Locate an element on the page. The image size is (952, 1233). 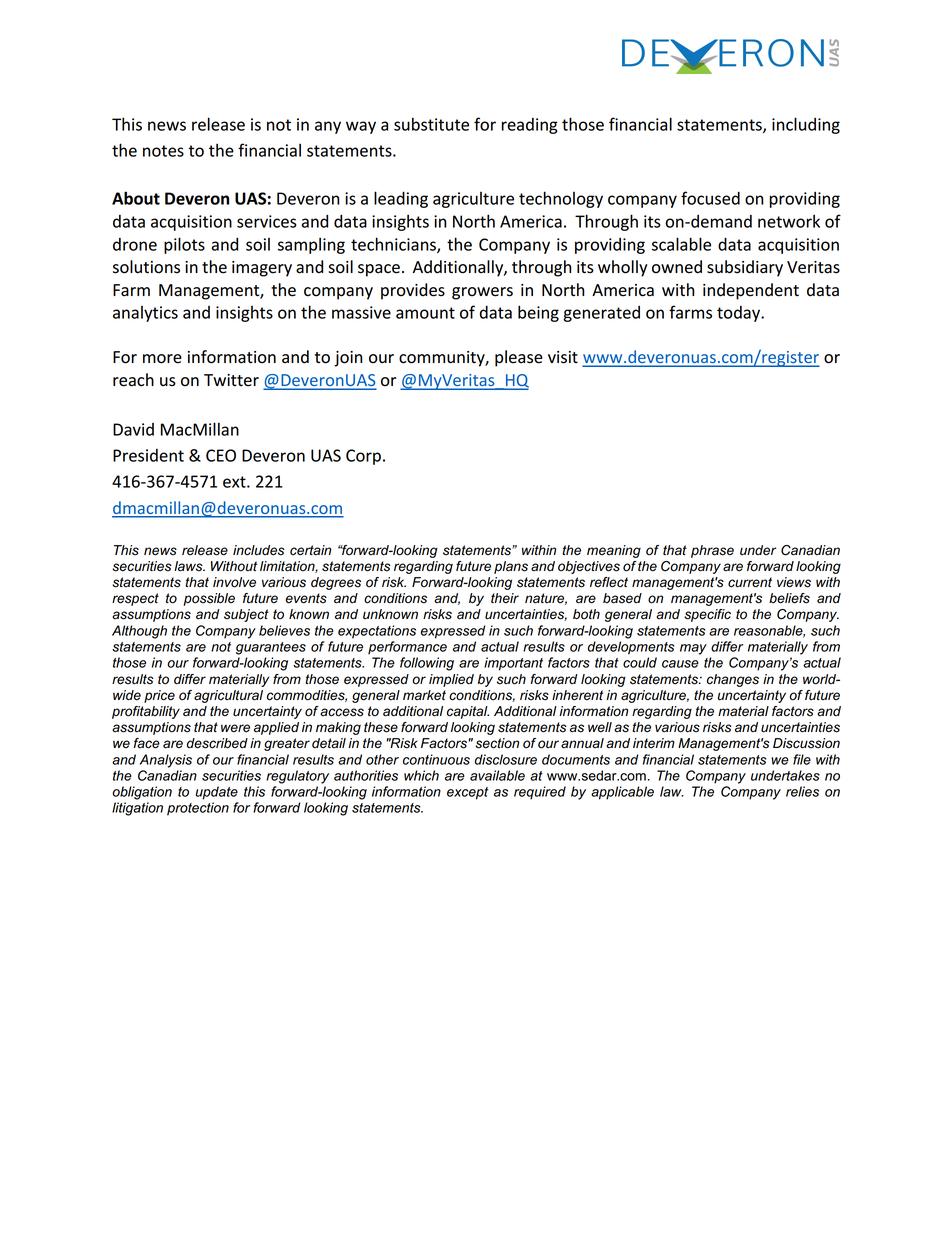
phrase is located at coordinates (712, 551).
